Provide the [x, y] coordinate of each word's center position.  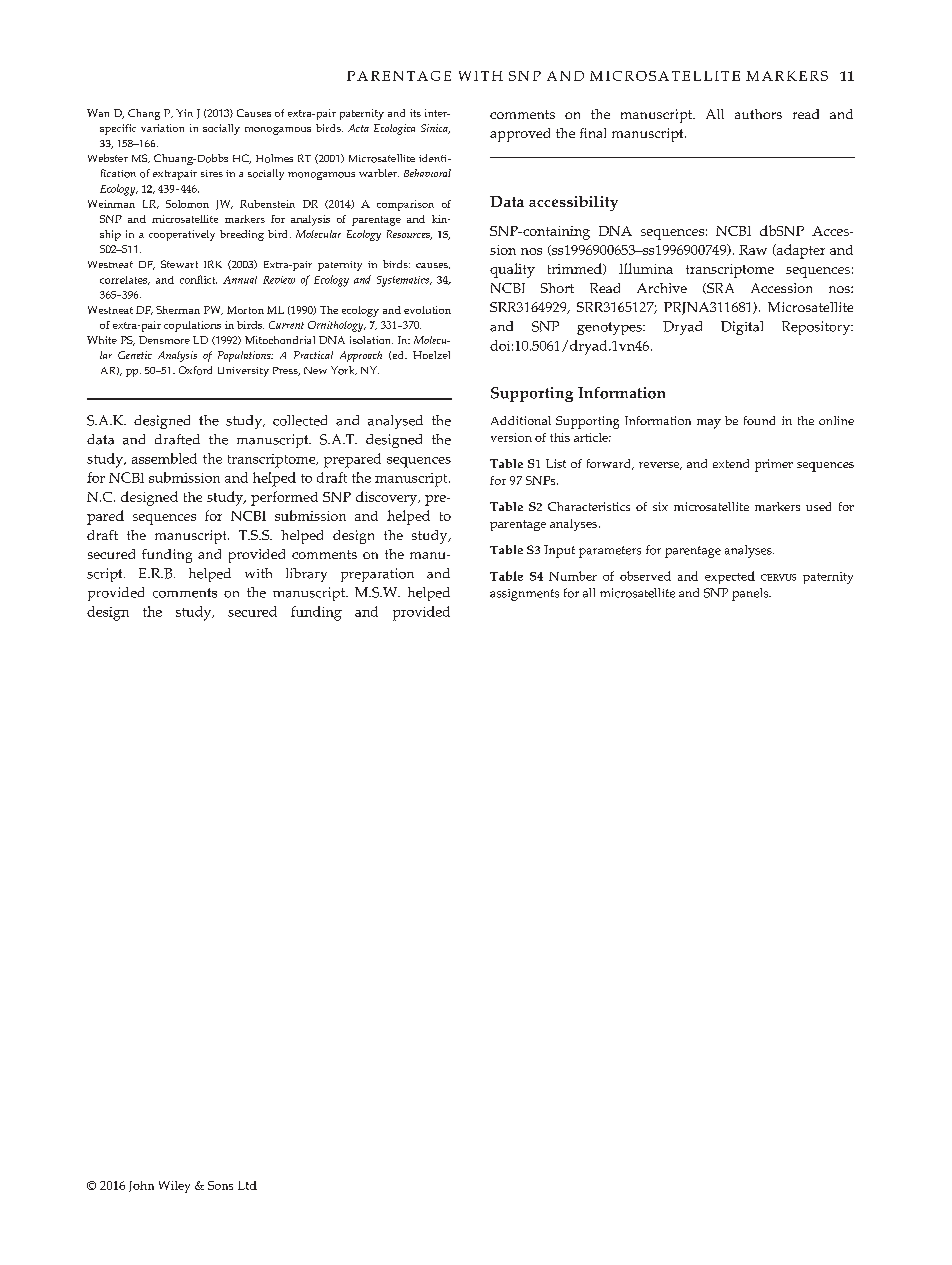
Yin [184, 113]
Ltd [247, 1185]
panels [751, 594]
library [306, 575]
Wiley [174, 1187]
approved [520, 135]
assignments [524, 595]
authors [758, 114]
